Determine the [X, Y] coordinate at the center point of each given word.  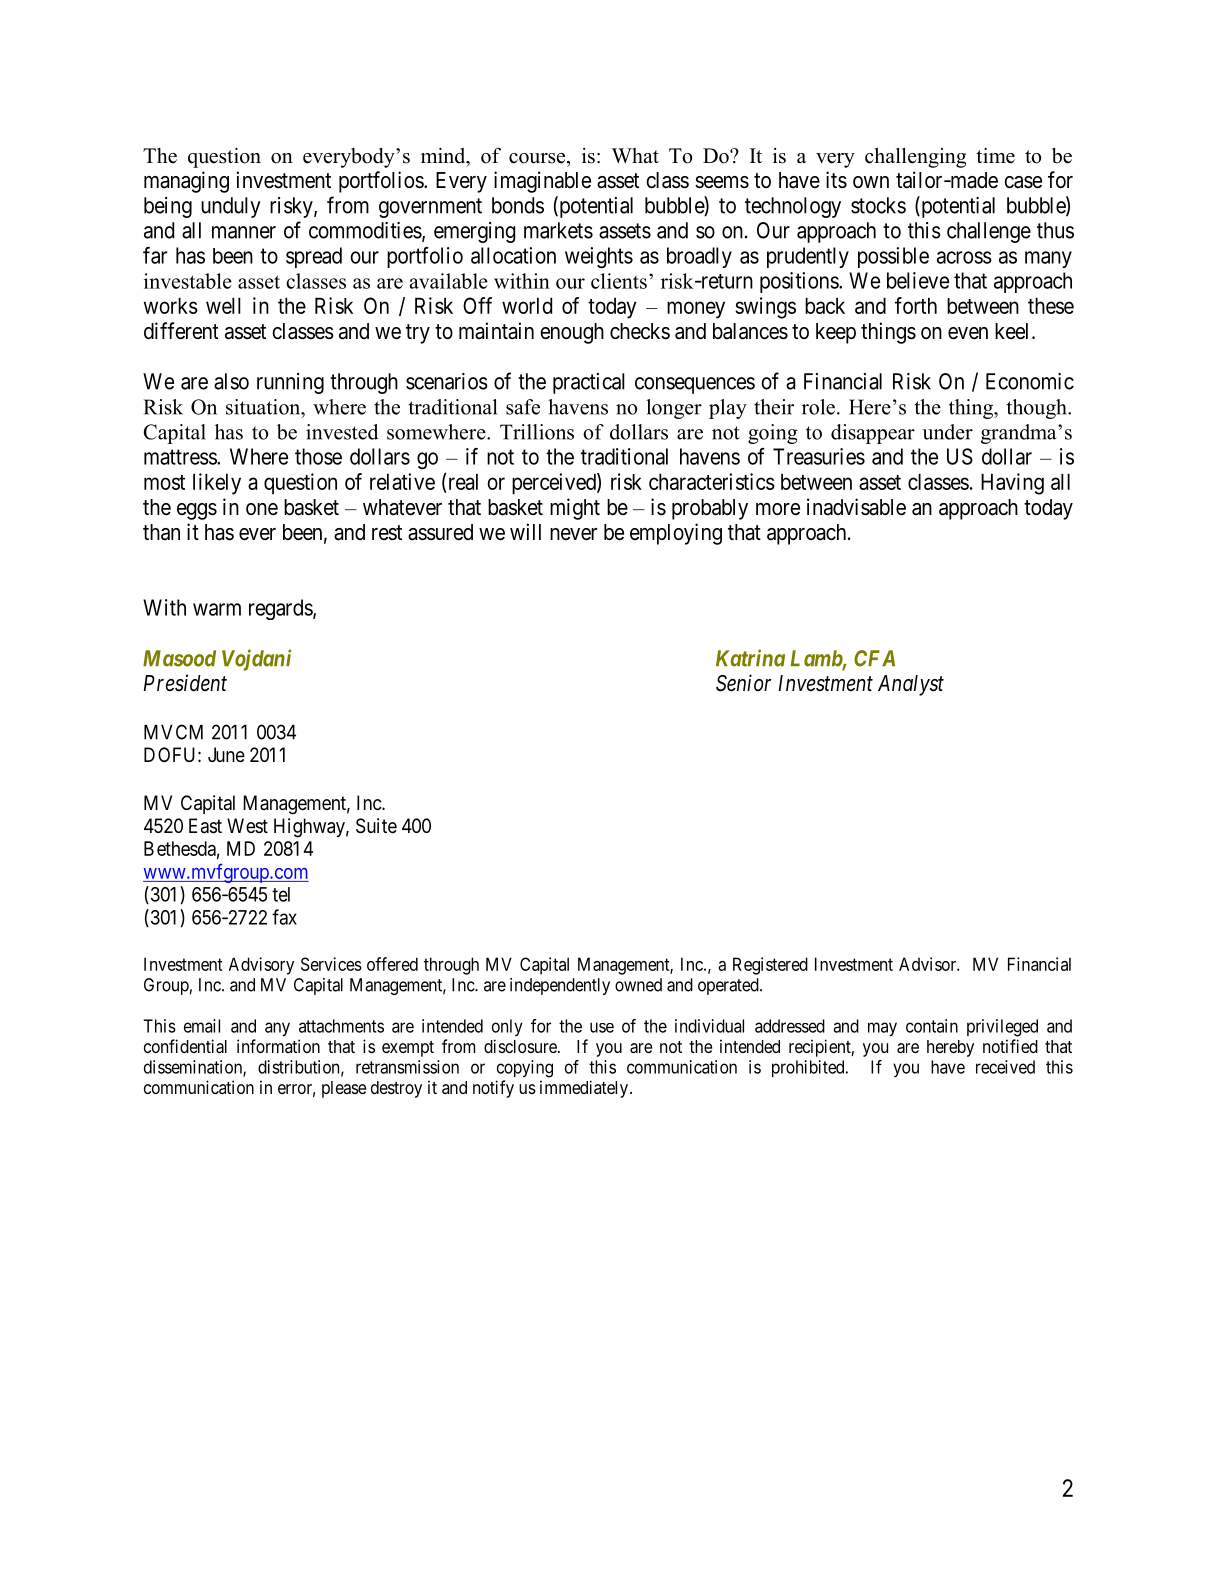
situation [264, 407]
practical [589, 383]
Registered [770, 966]
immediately [585, 1089]
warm [217, 609]
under [947, 432]
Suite [376, 826]
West [247, 825]
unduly [231, 207]
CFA [874, 658]
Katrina [750, 658]
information [278, 1046]
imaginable [542, 182]
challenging [915, 158]
